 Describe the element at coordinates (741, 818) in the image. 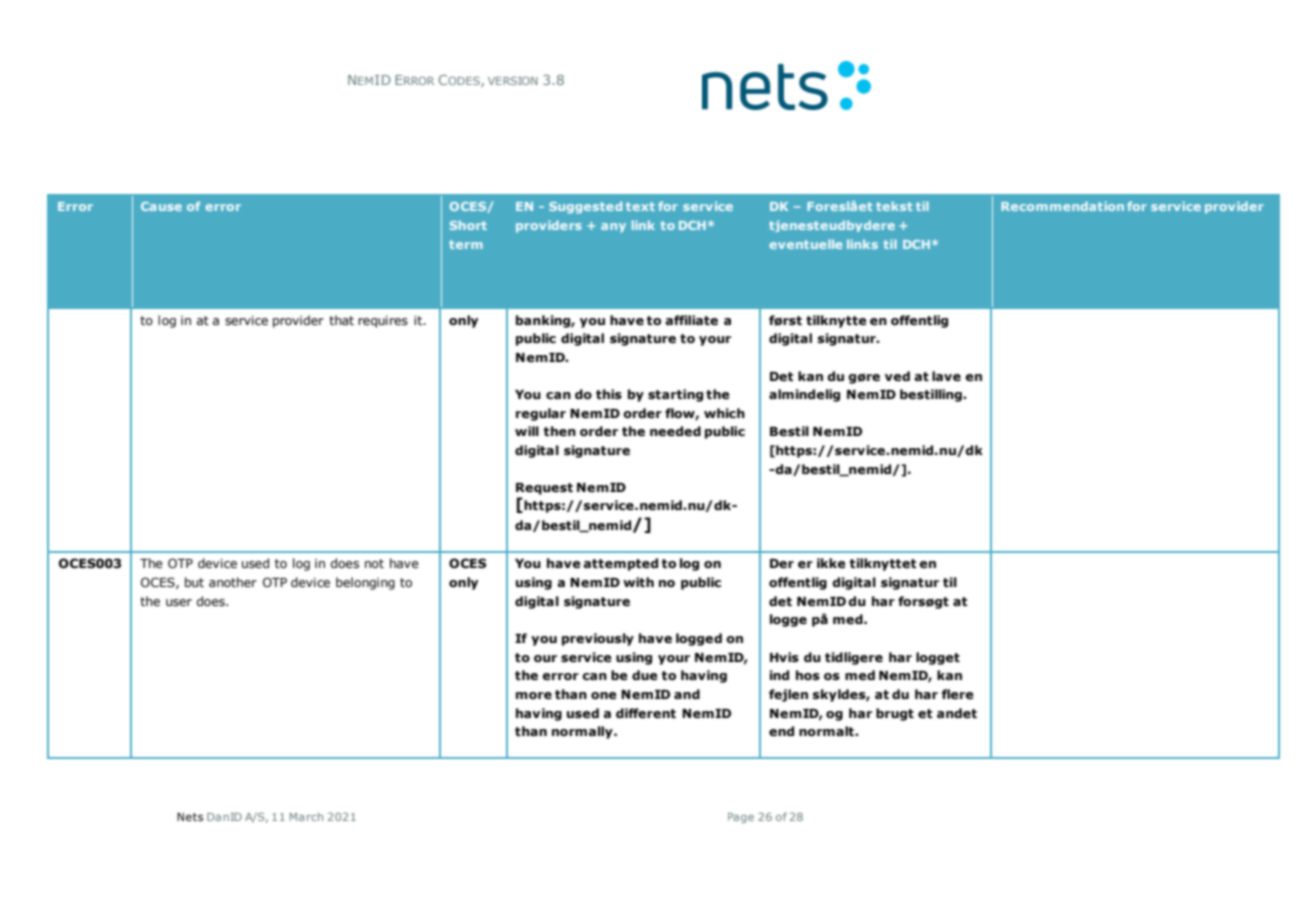

I see `Page` at that location.
